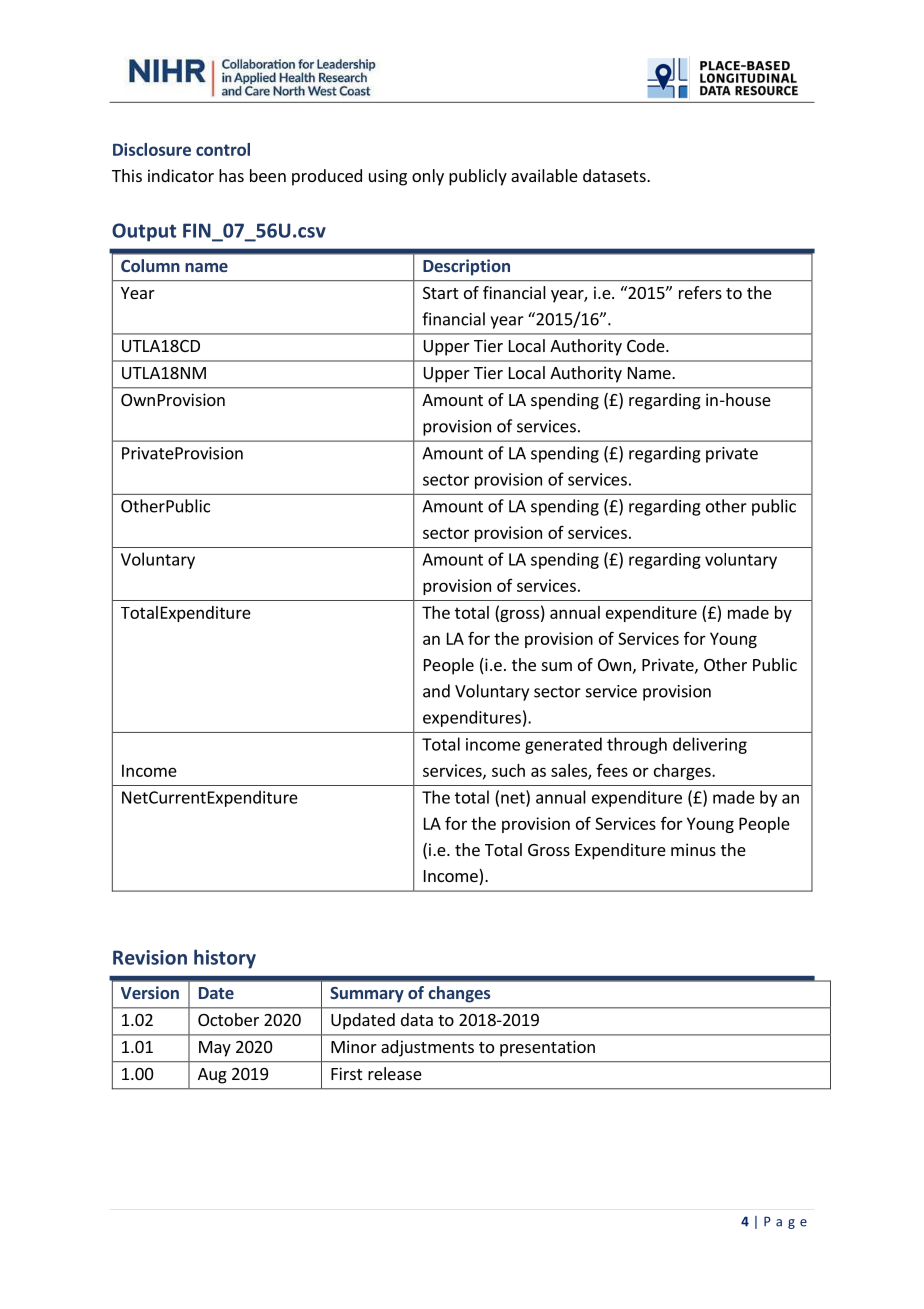  I want to click on through, so click(637, 745).
